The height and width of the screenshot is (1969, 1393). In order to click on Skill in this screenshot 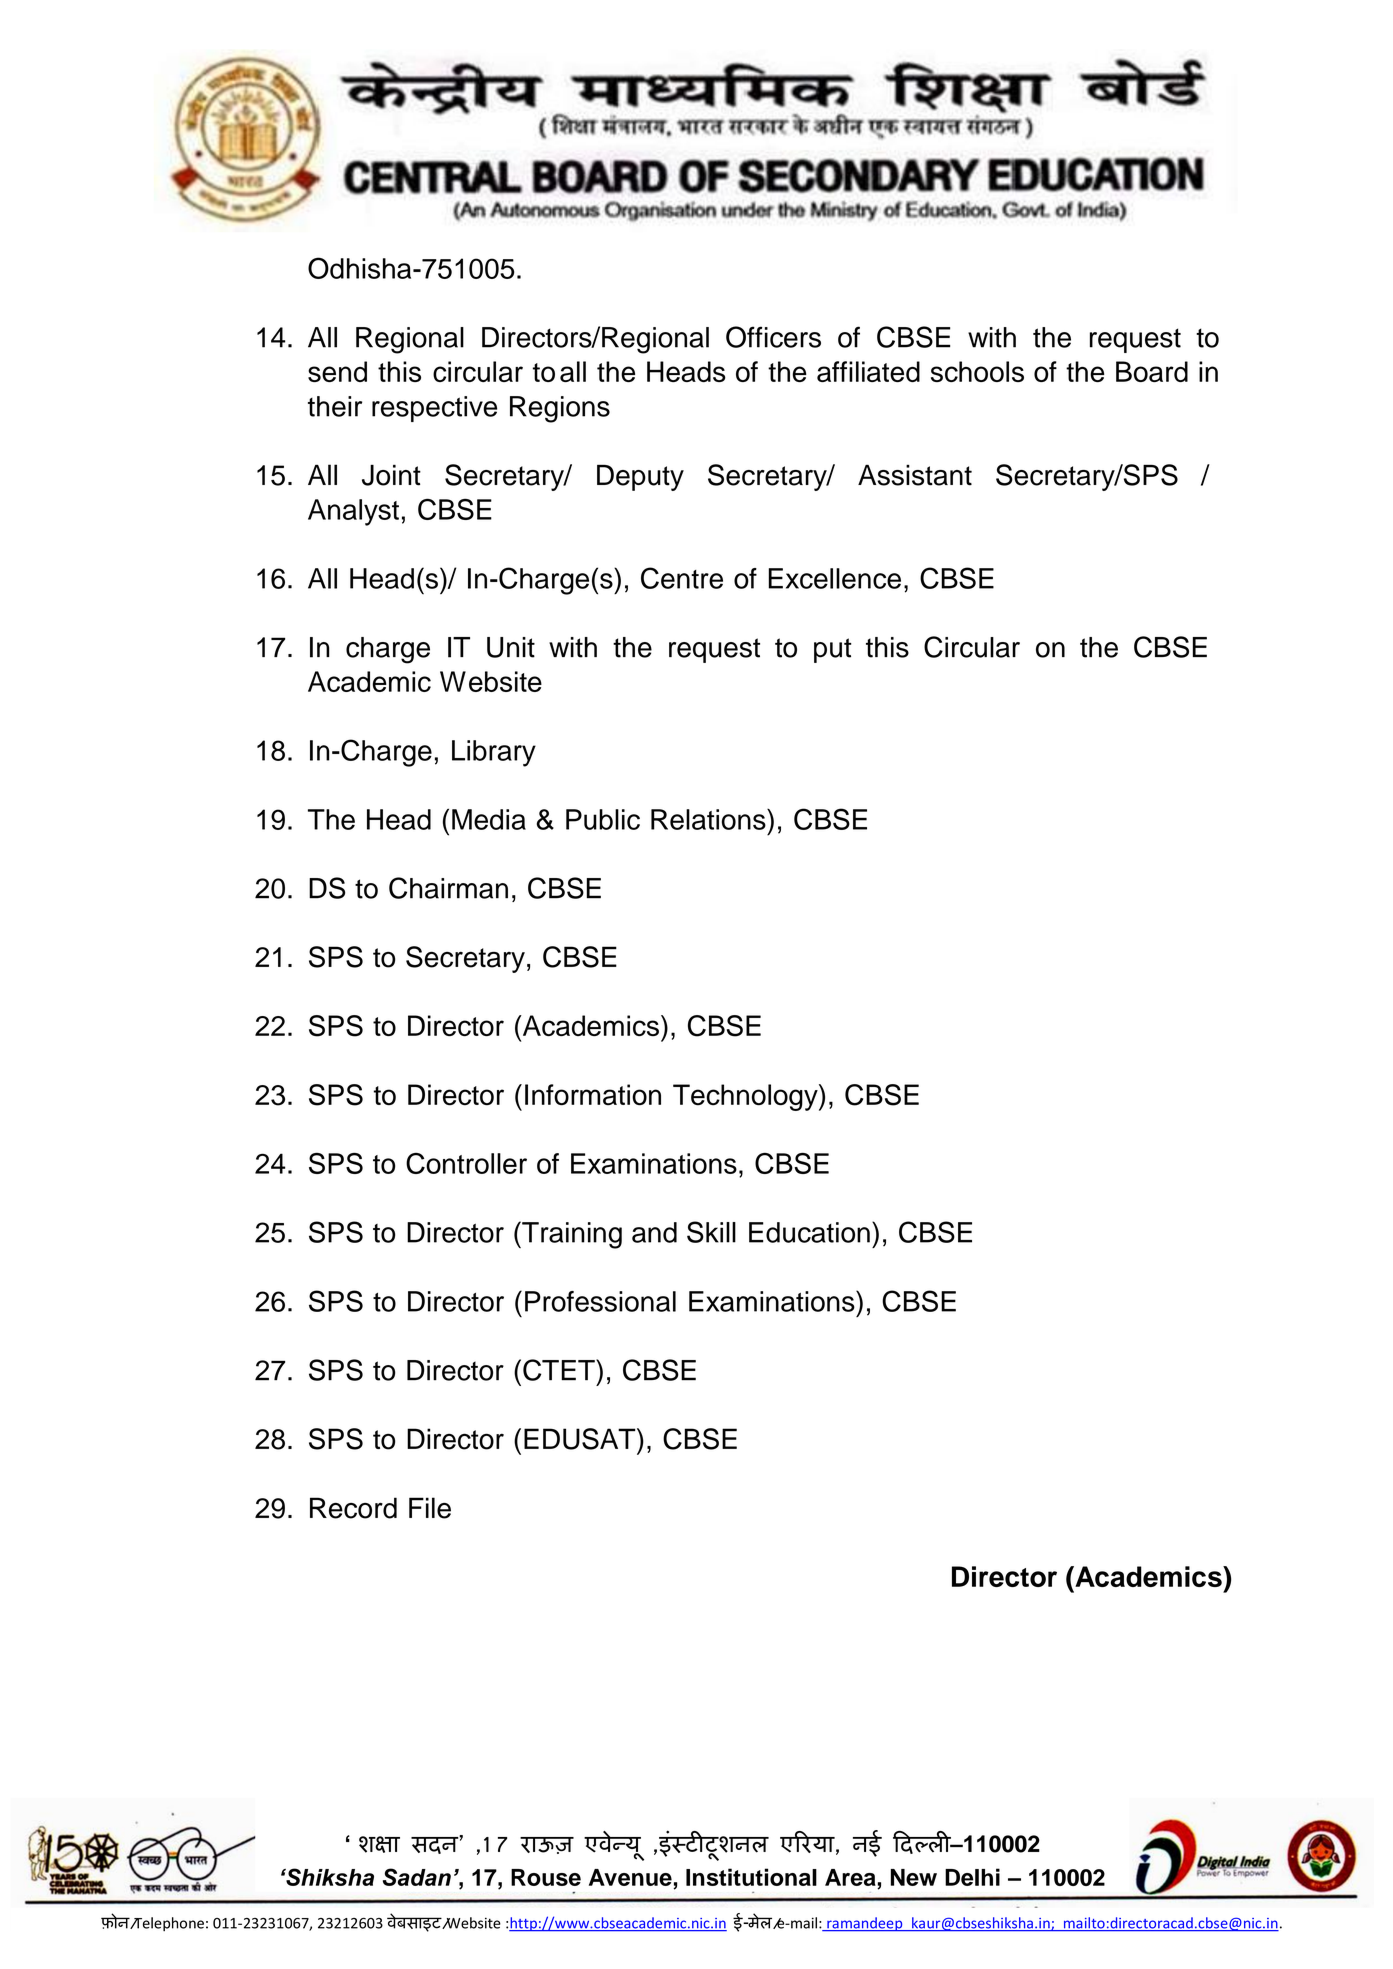, I will do `click(711, 1232)`.
